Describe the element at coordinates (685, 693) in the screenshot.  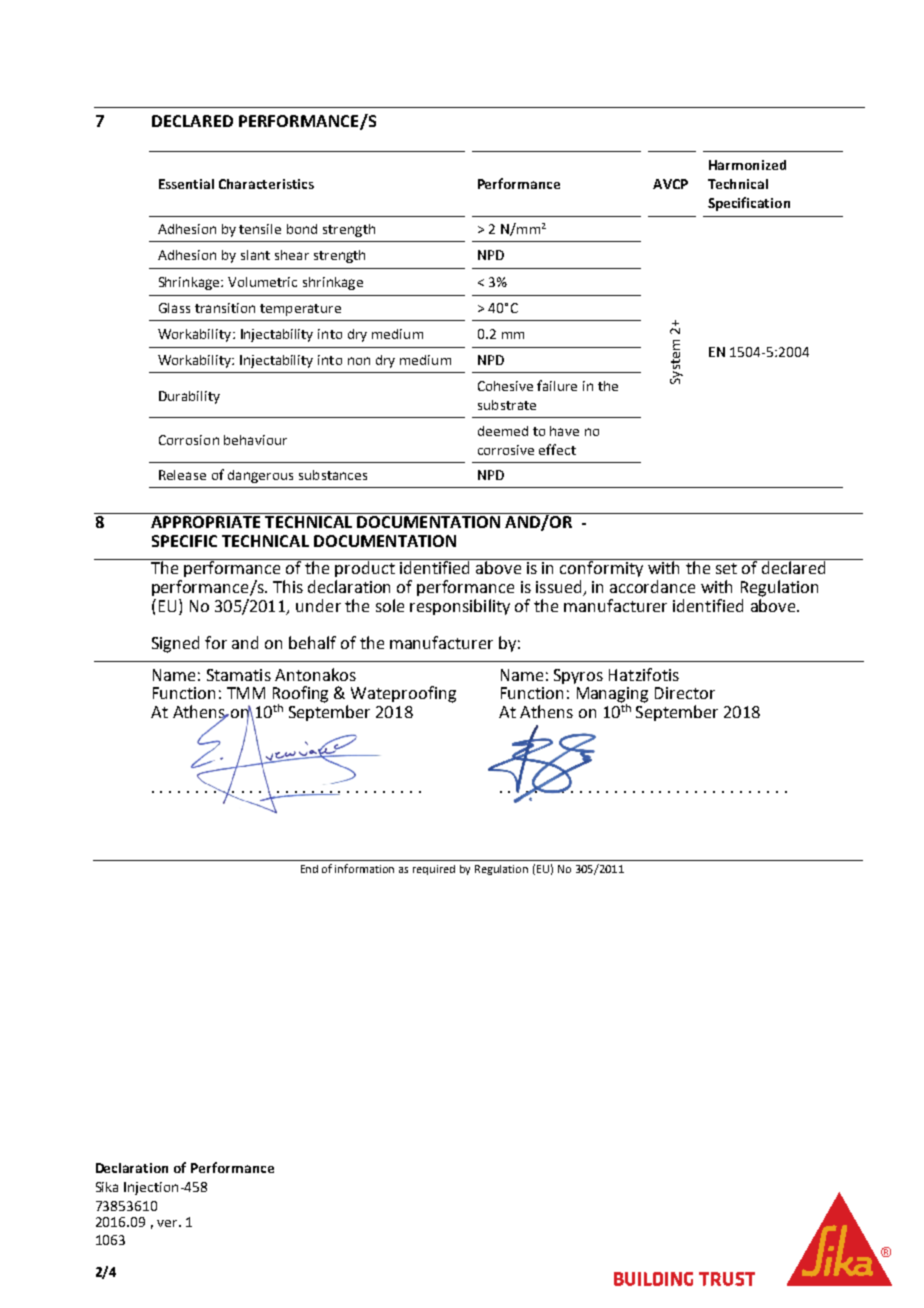
I see `Director` at that location.
